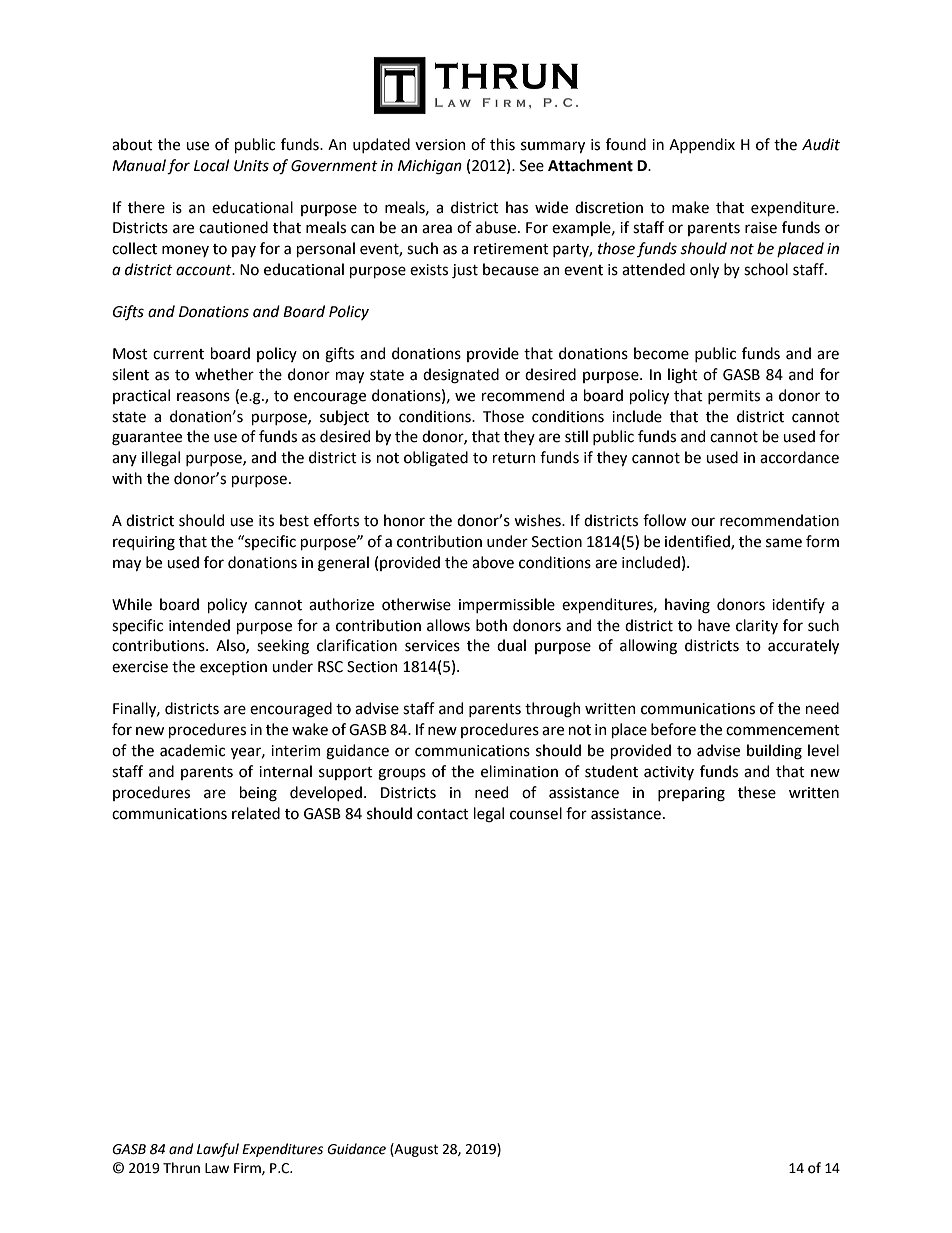 This screenshot has height=1233, width=952. I want to click on Local, so click(211, 165).
